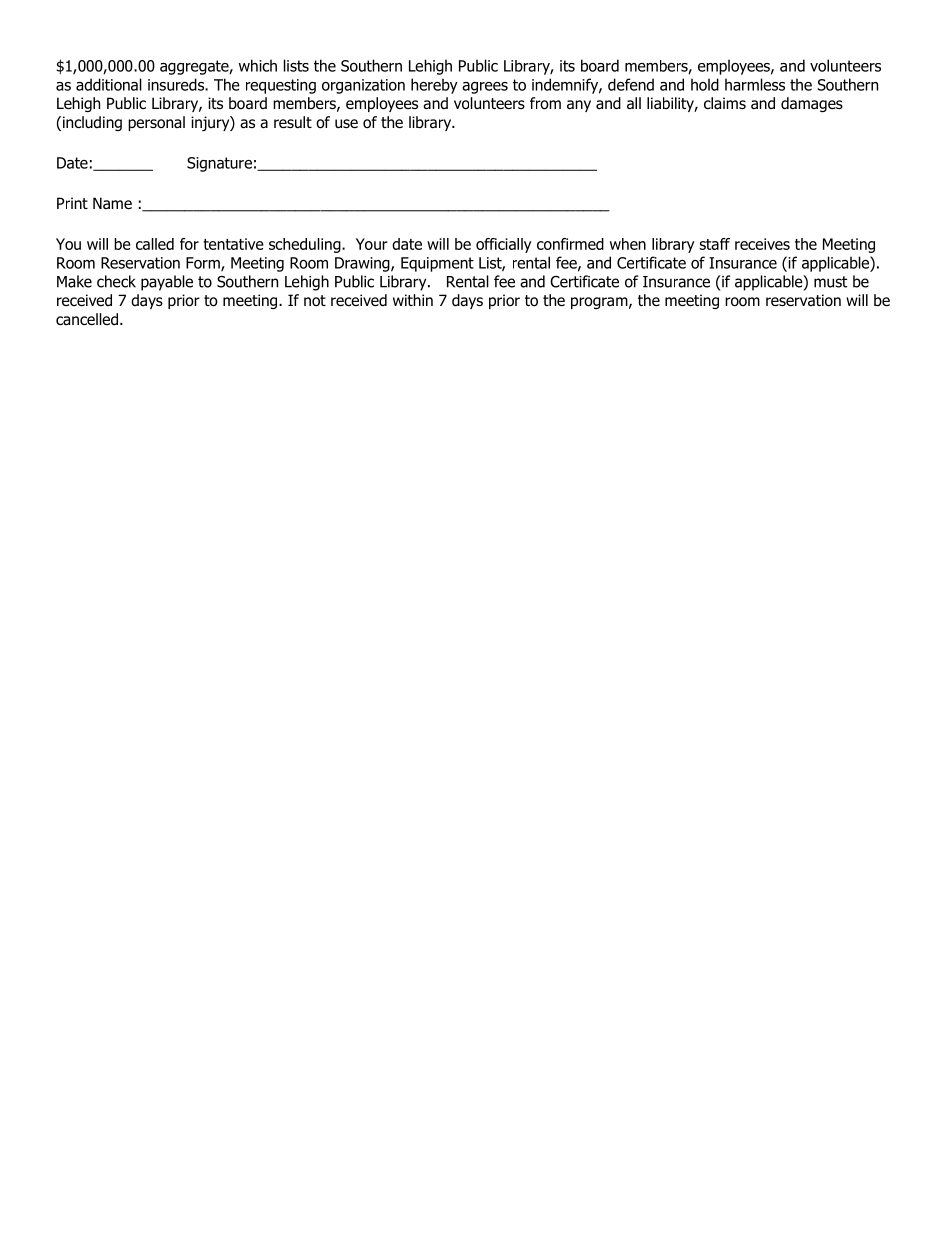 Image resolution: width=952 pixels, height=1233 pixels. I want to click on cancelled, so click(87, 319).
